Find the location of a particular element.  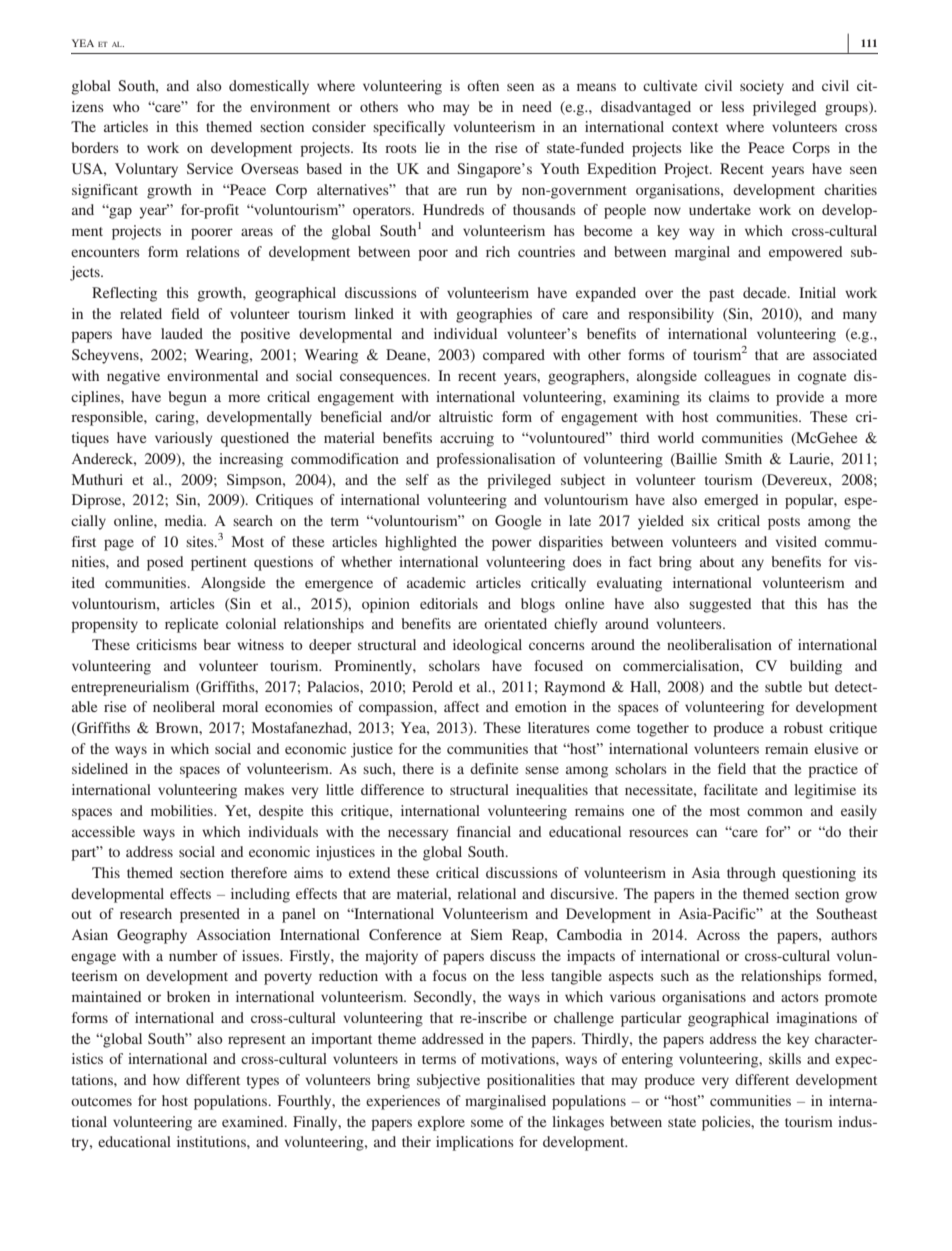

presented is located at coordinates (210, 915).
